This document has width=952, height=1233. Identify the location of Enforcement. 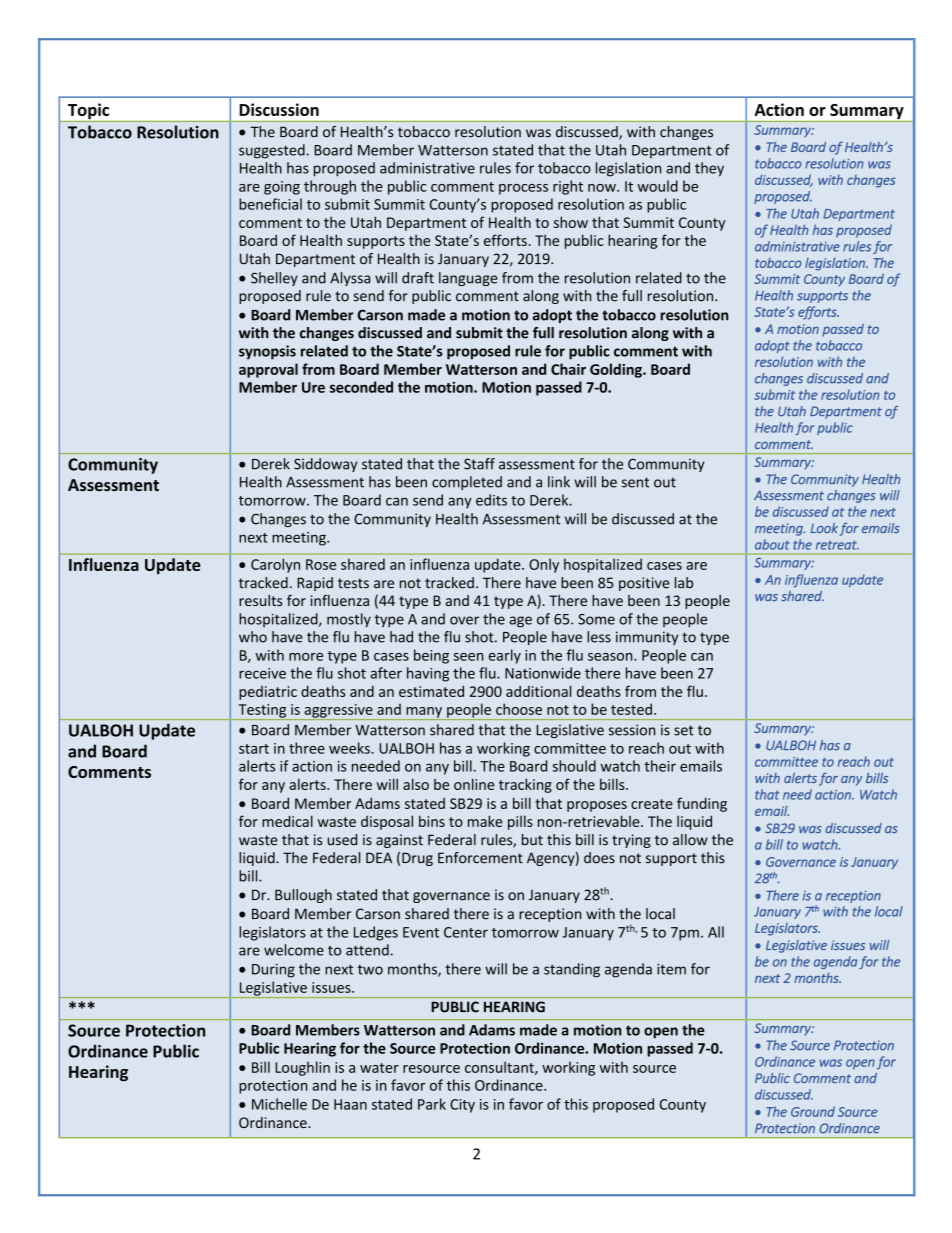
(480, 858).
